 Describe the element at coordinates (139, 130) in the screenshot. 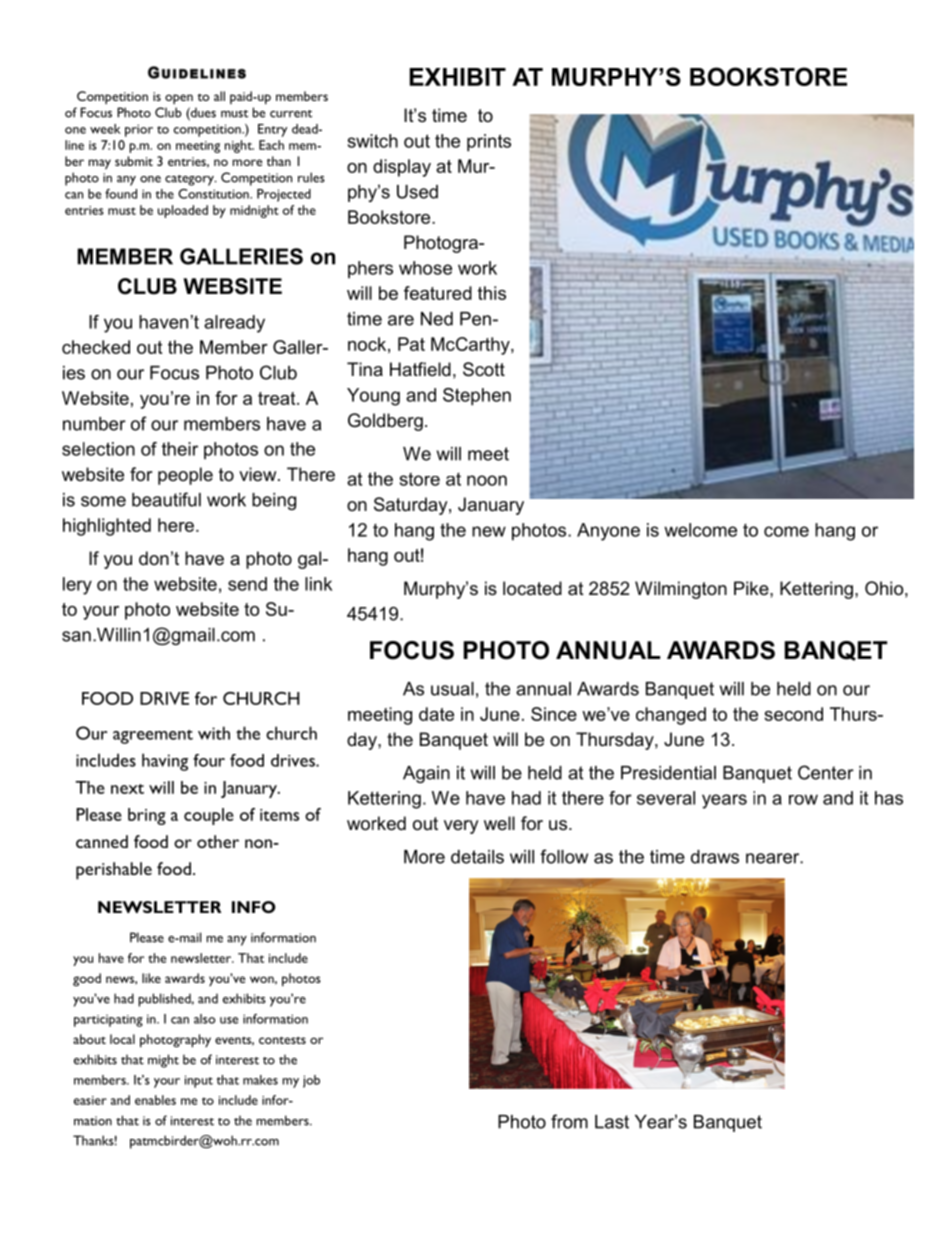

I see `prior` at that location.
